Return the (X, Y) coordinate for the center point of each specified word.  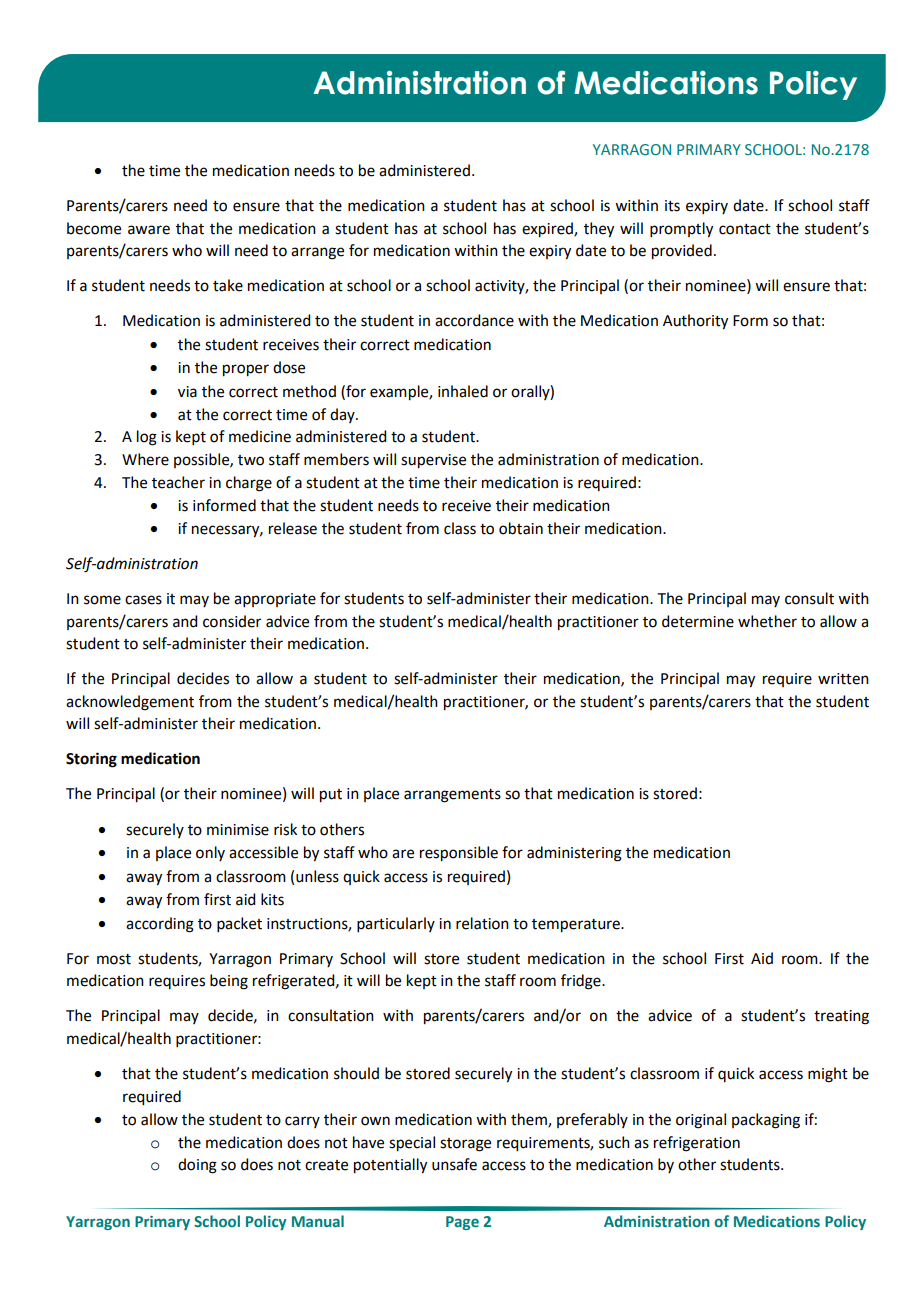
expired (548, 230)
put (331, 796)
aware (149, 230)
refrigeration (697, 1144)
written (843, 679)
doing (197, 1166)
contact (745, 229)
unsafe (454, 1164)
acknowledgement (130, 703)
